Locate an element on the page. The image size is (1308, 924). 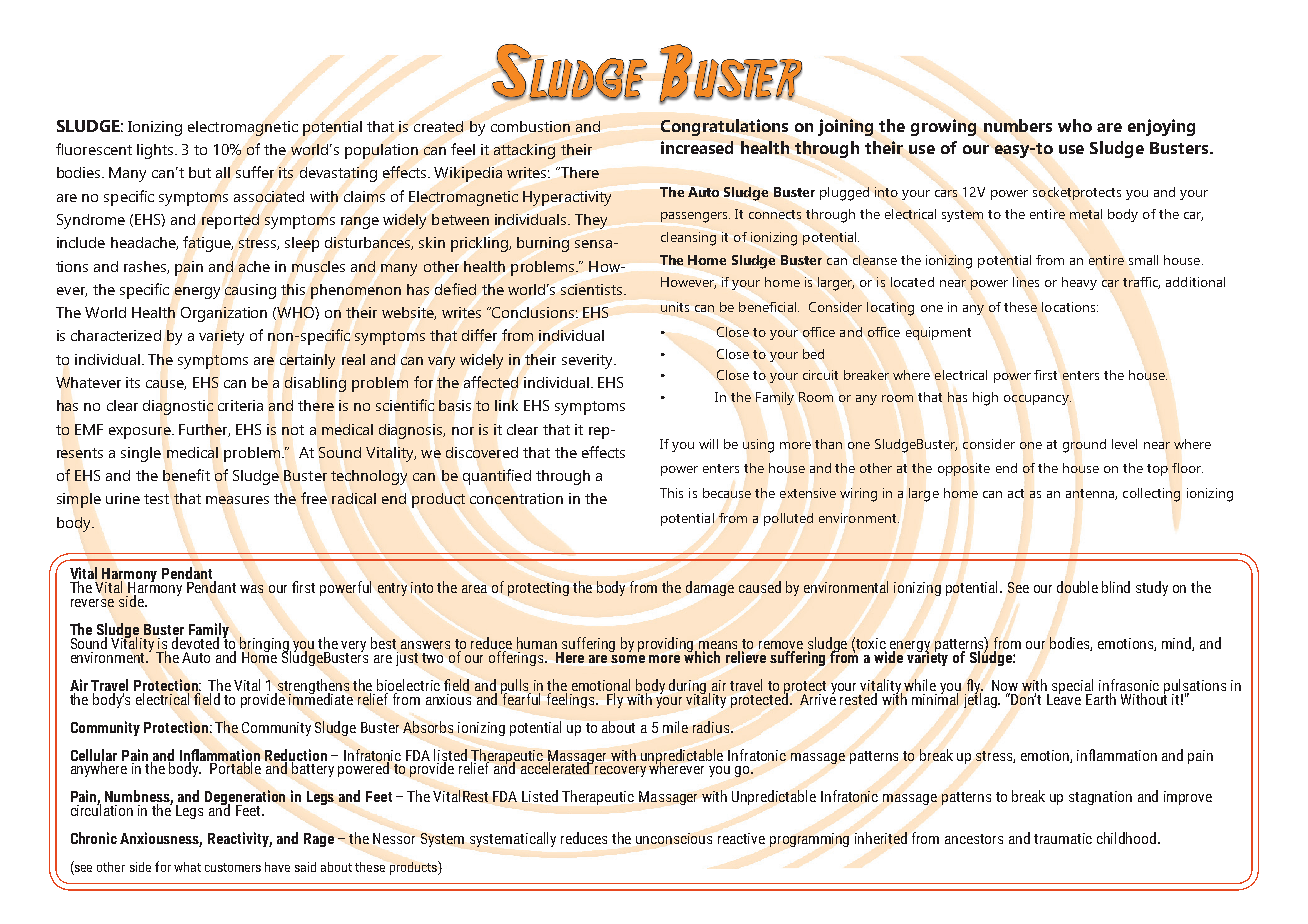
increased is located at coordinates (697, 147).
